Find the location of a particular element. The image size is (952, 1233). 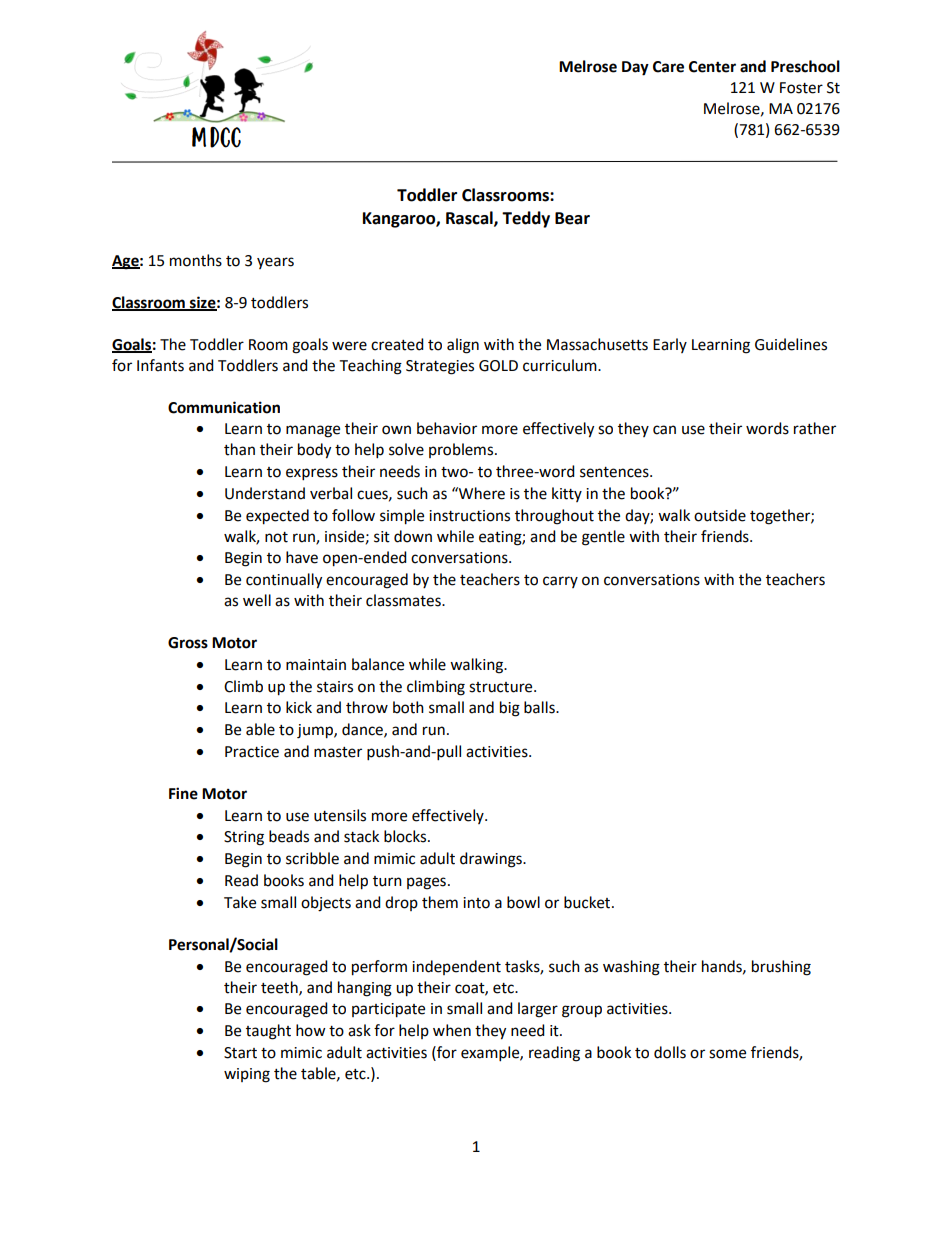

Start is located at coordinates (240, 1053).
